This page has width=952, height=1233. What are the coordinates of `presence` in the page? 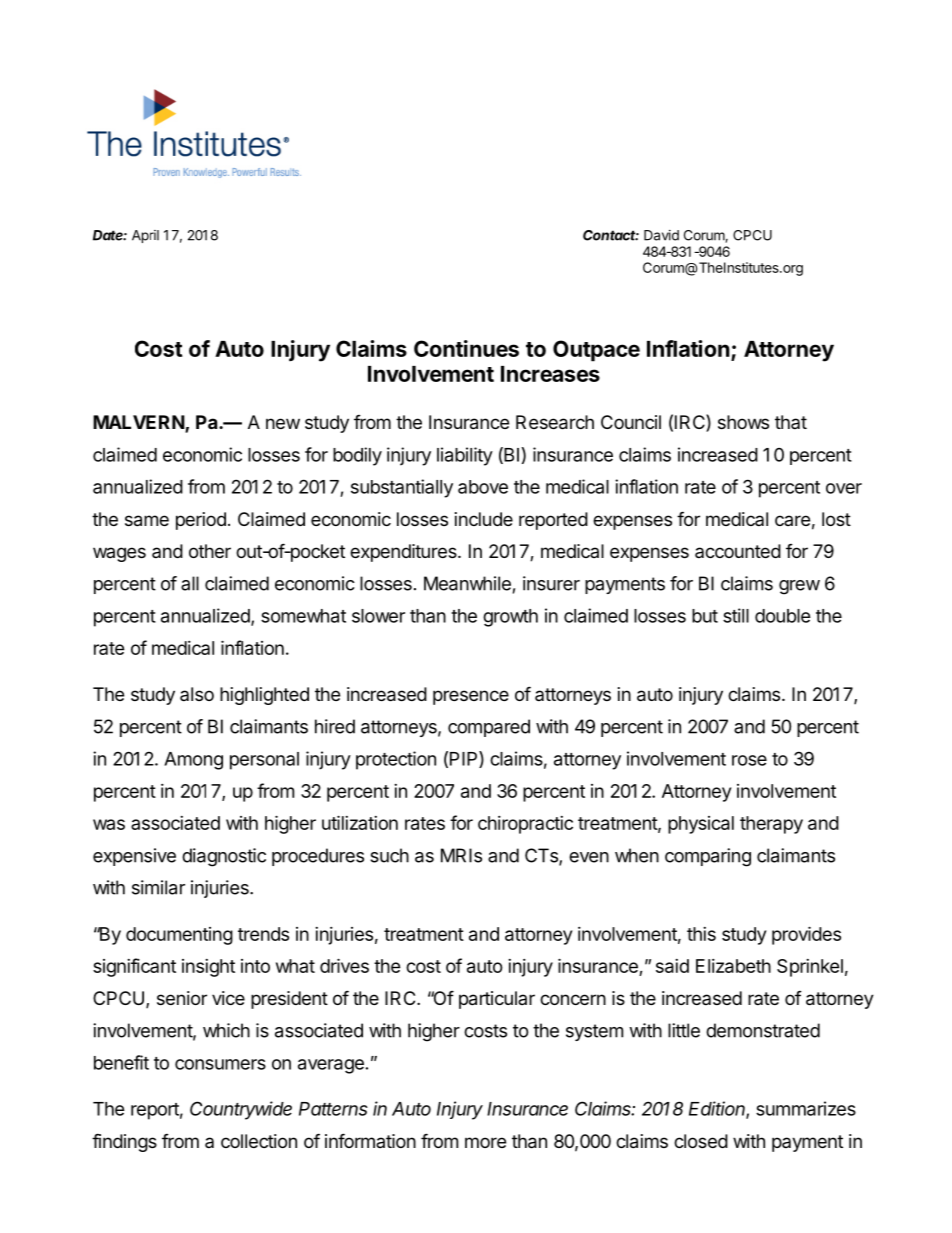 It's located at (471, 697).
